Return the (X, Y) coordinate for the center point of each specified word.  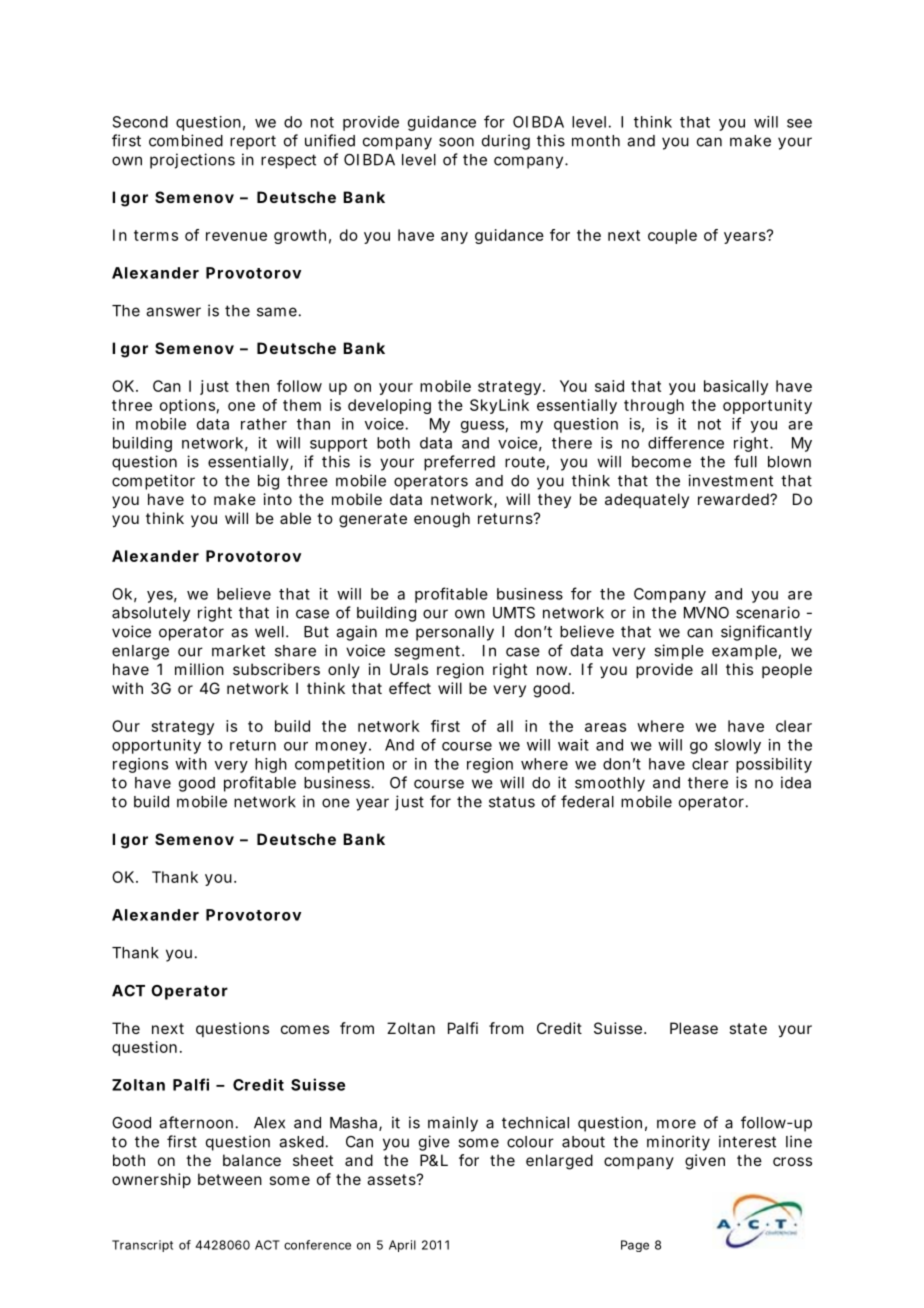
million (199, 669)
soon (456, 142)
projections (192, 161)
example (745, 652)
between (230, 1179)
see (799, 123)
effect (410, 688)
